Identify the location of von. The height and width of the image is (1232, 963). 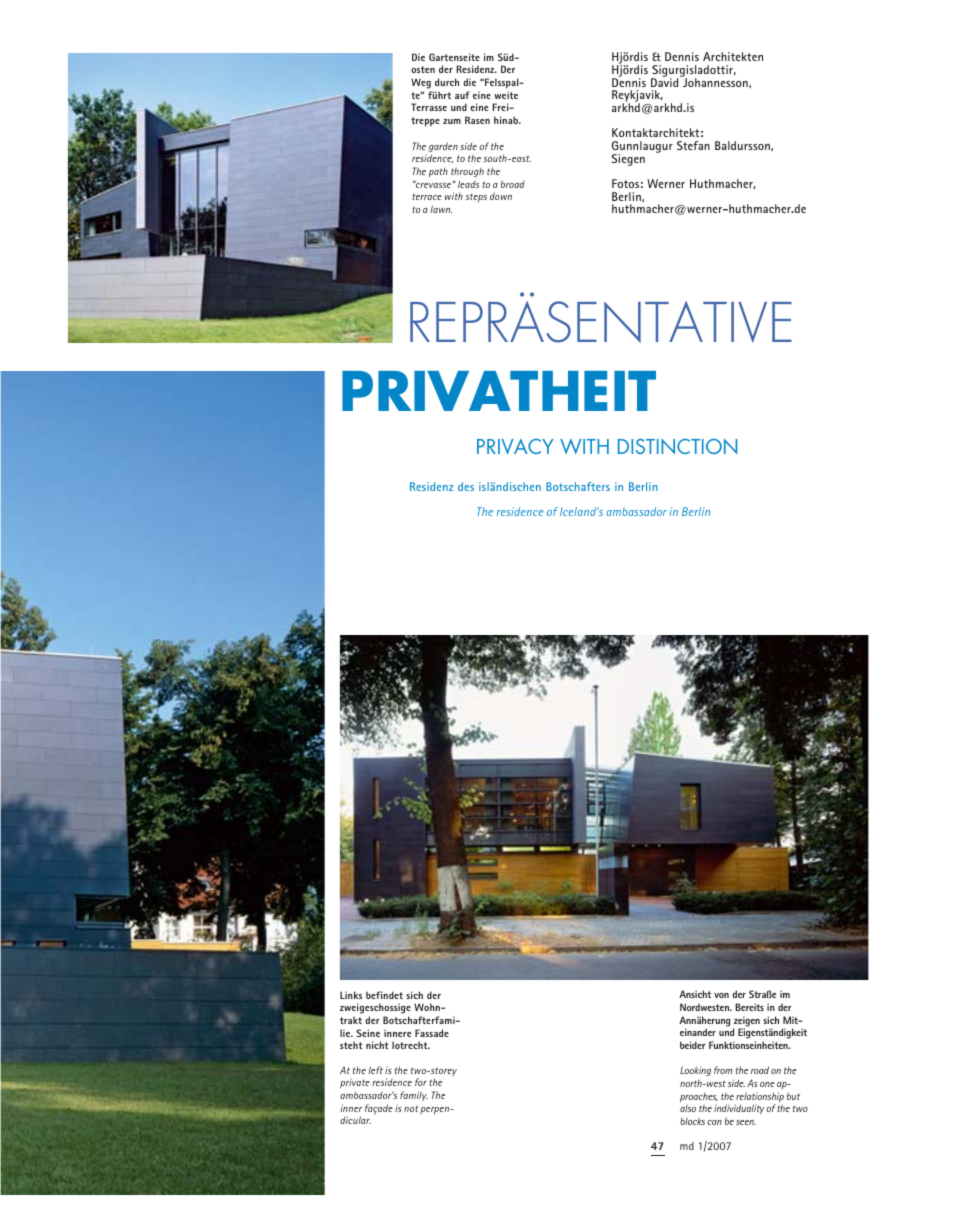
(721, 995).
